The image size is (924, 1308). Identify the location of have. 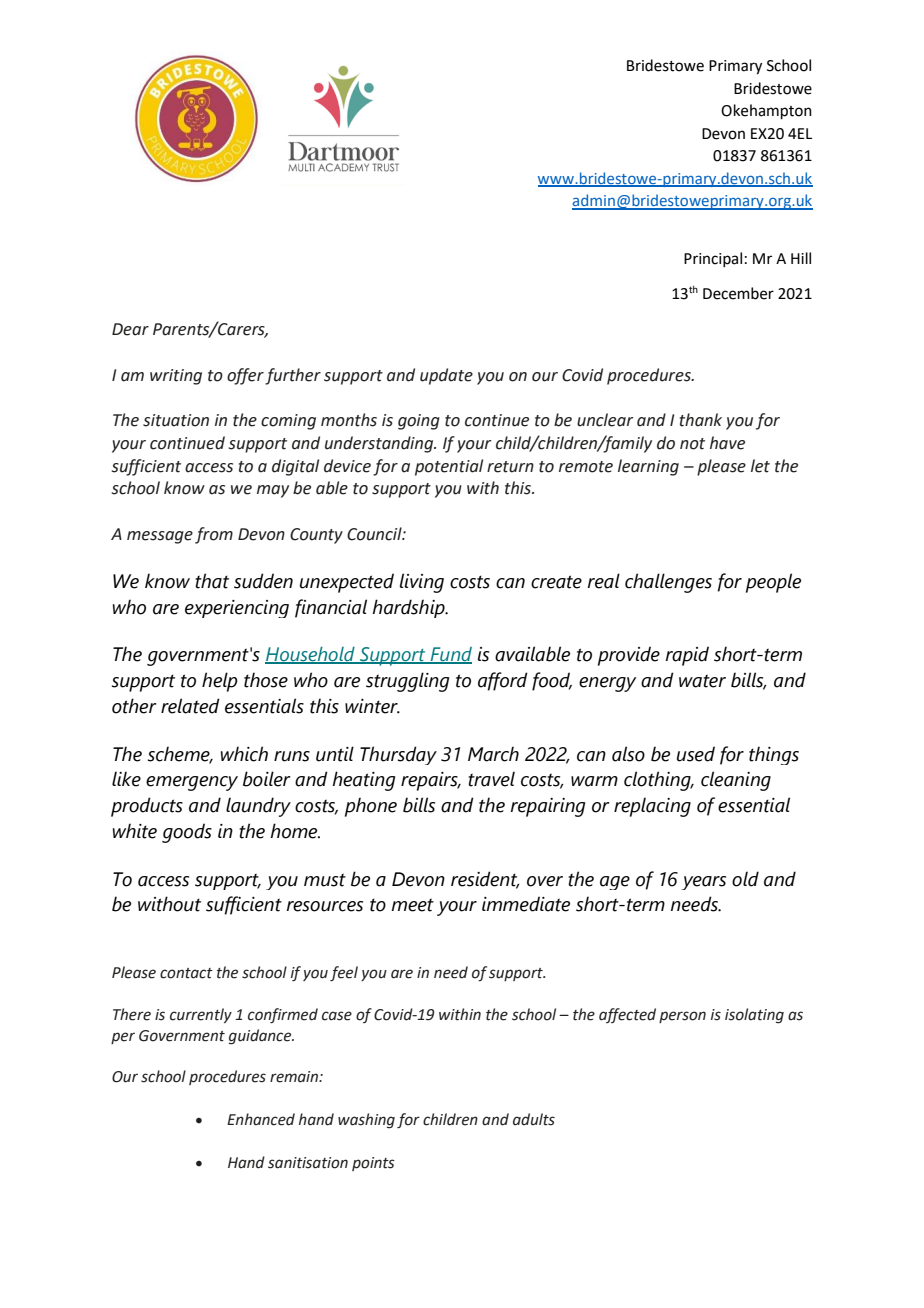
(727, 443).
